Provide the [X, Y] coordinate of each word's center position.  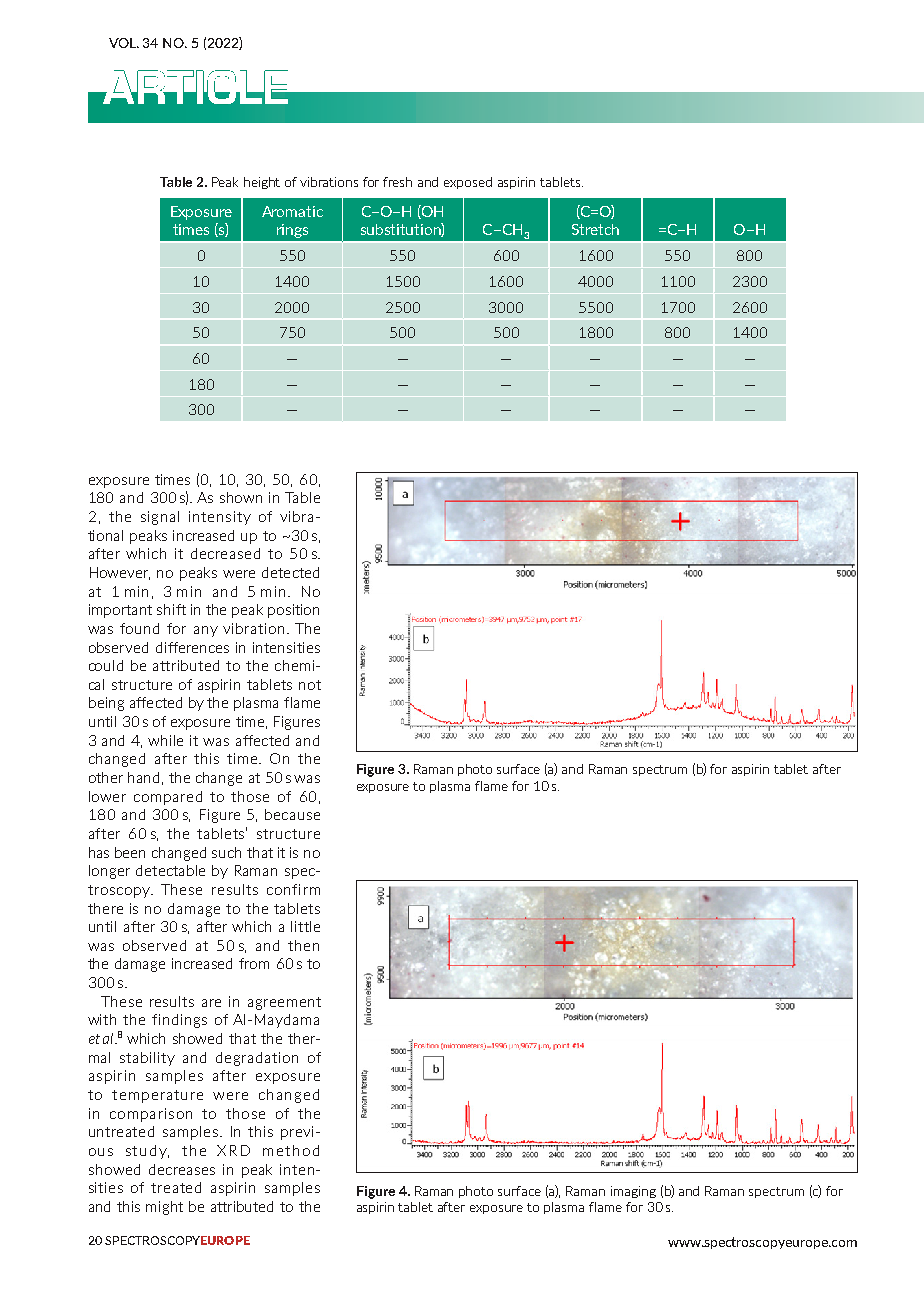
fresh [397, 182]
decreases [182, 1169]
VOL [124, 43]
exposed [468, 183]
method [291, 1150]
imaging [633, 1192]
